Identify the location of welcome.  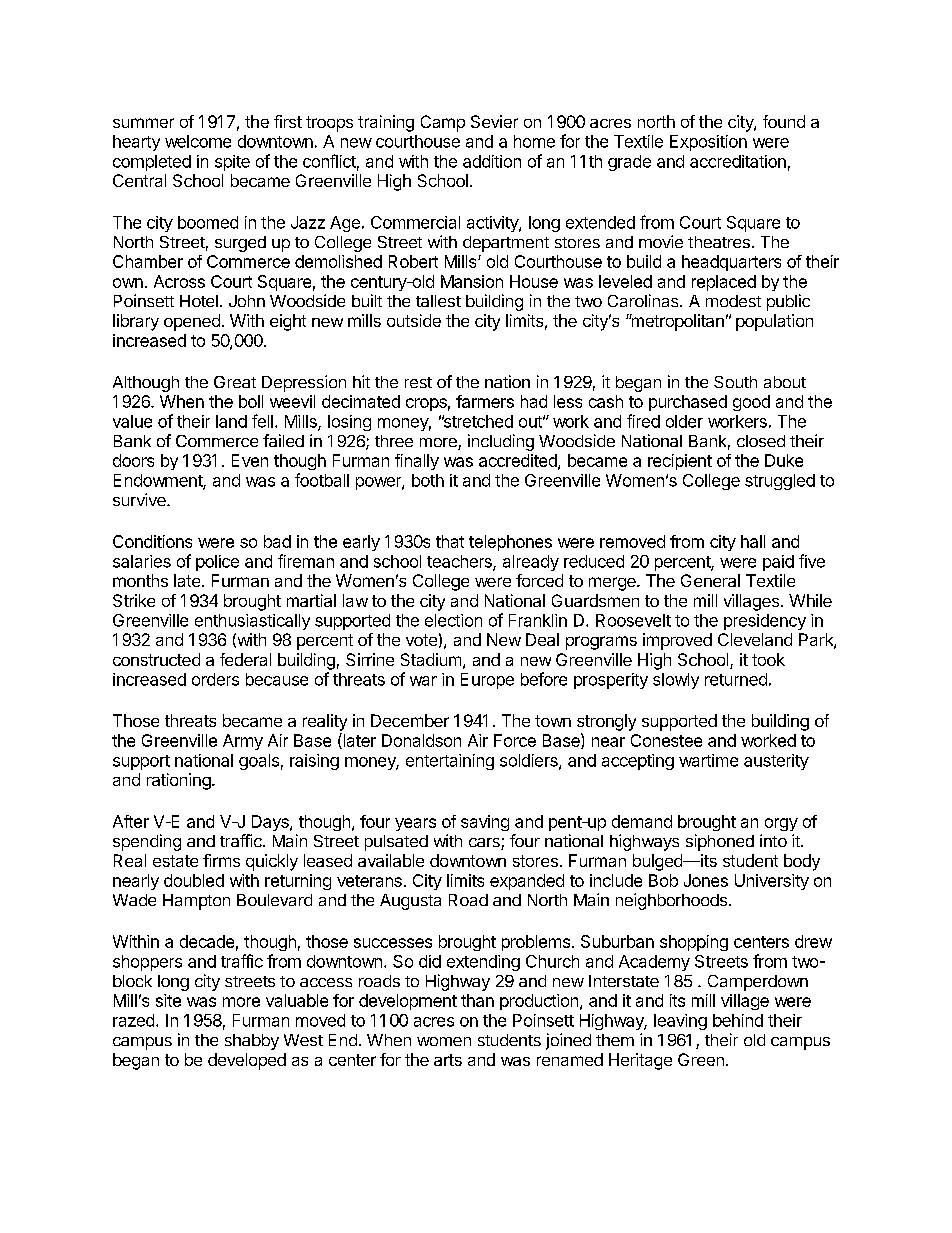
(198, 141).
